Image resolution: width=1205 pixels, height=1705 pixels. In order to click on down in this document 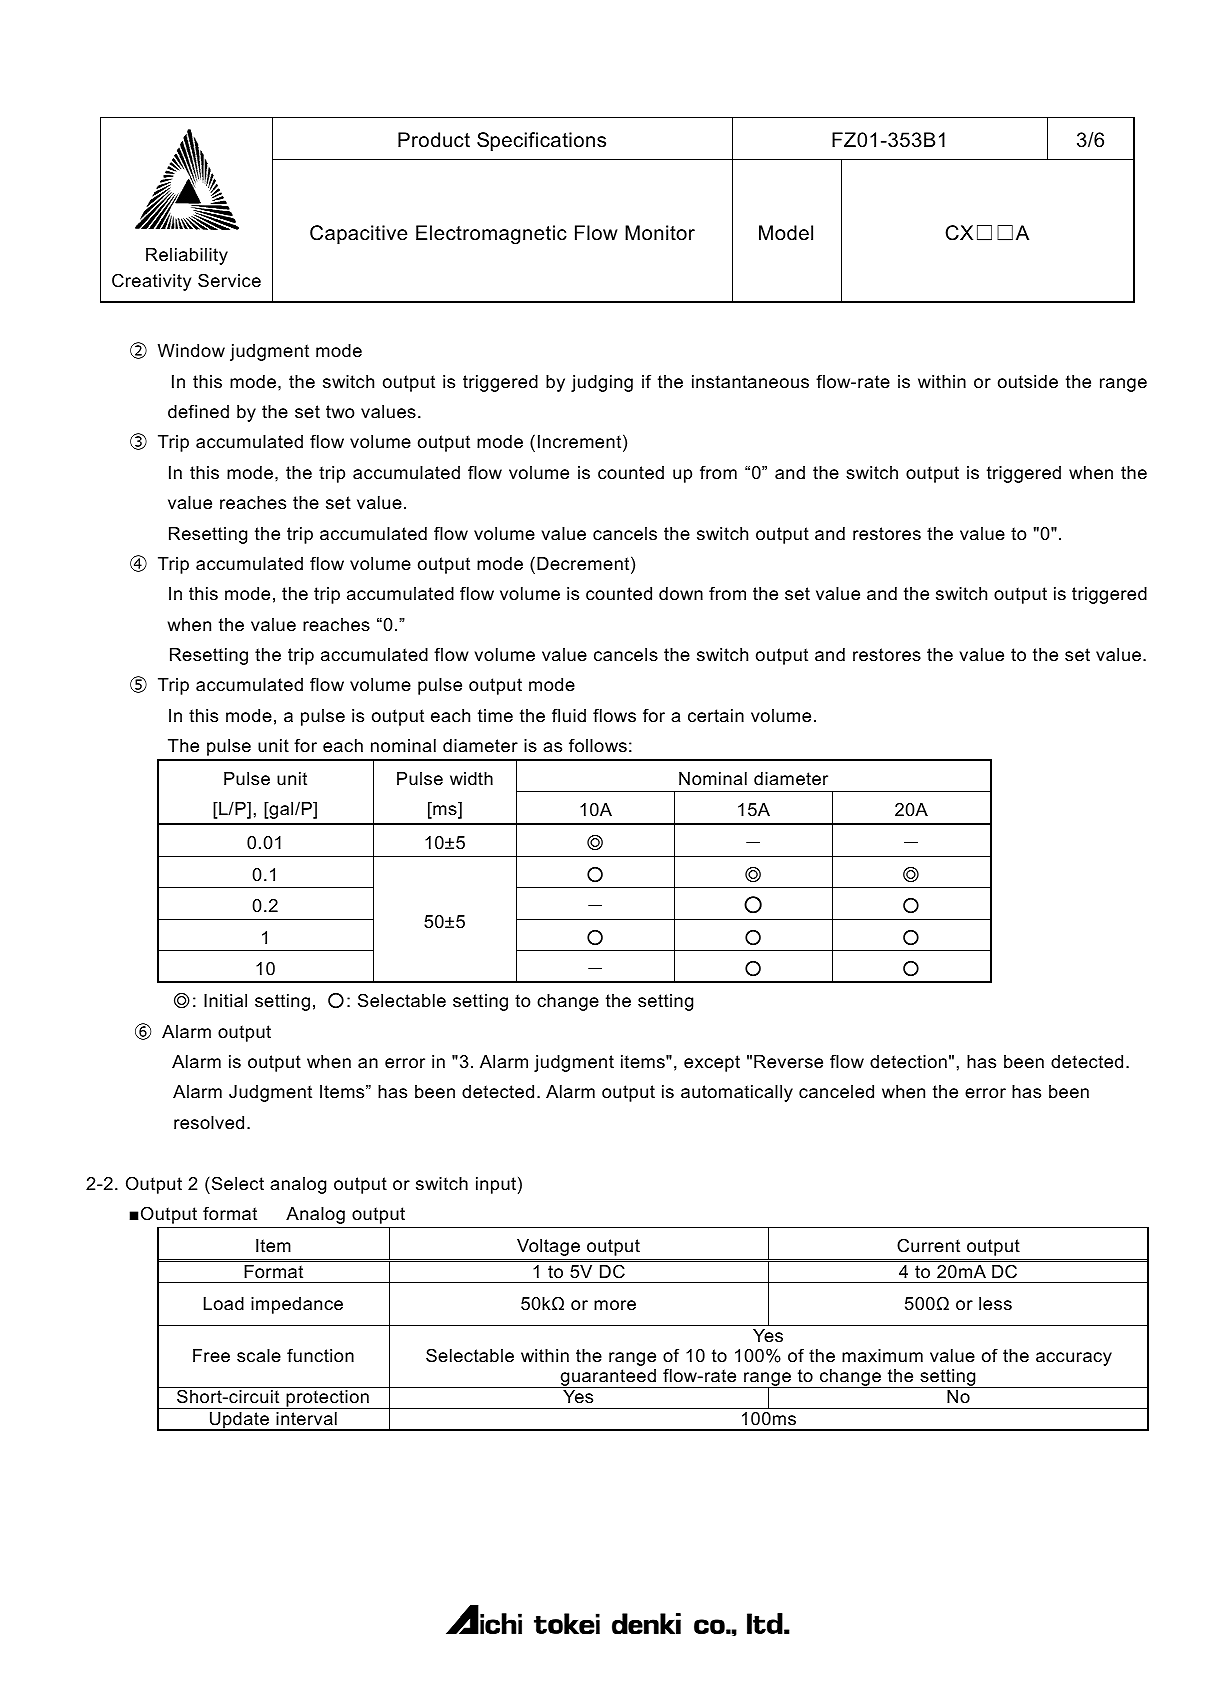, I will do `click(681, 594)`.
